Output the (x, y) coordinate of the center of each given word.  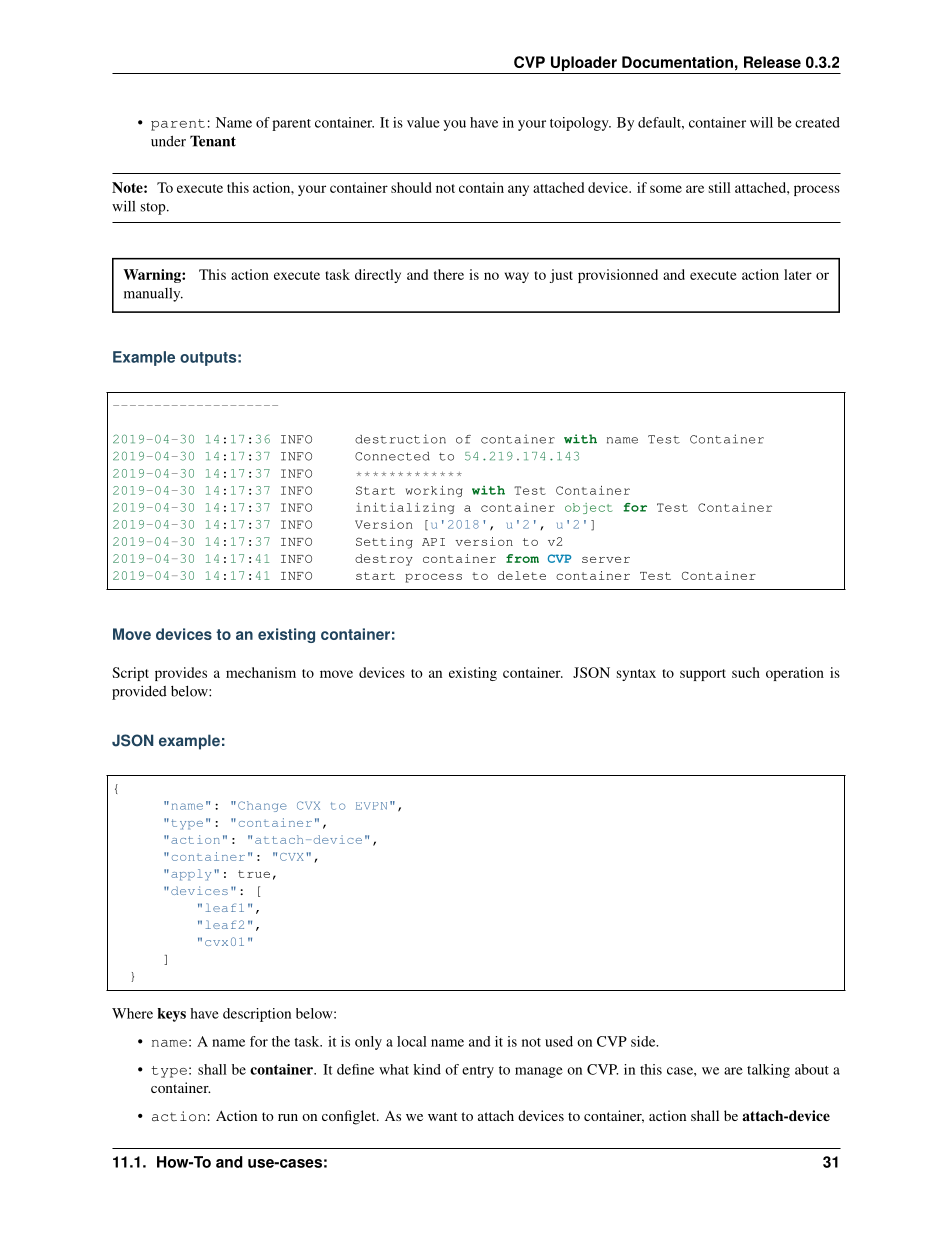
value (423, 122)
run (288, 1117)
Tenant (213, 141)
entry (478, 1072)
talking (768, 1071)
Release (772, 62)
